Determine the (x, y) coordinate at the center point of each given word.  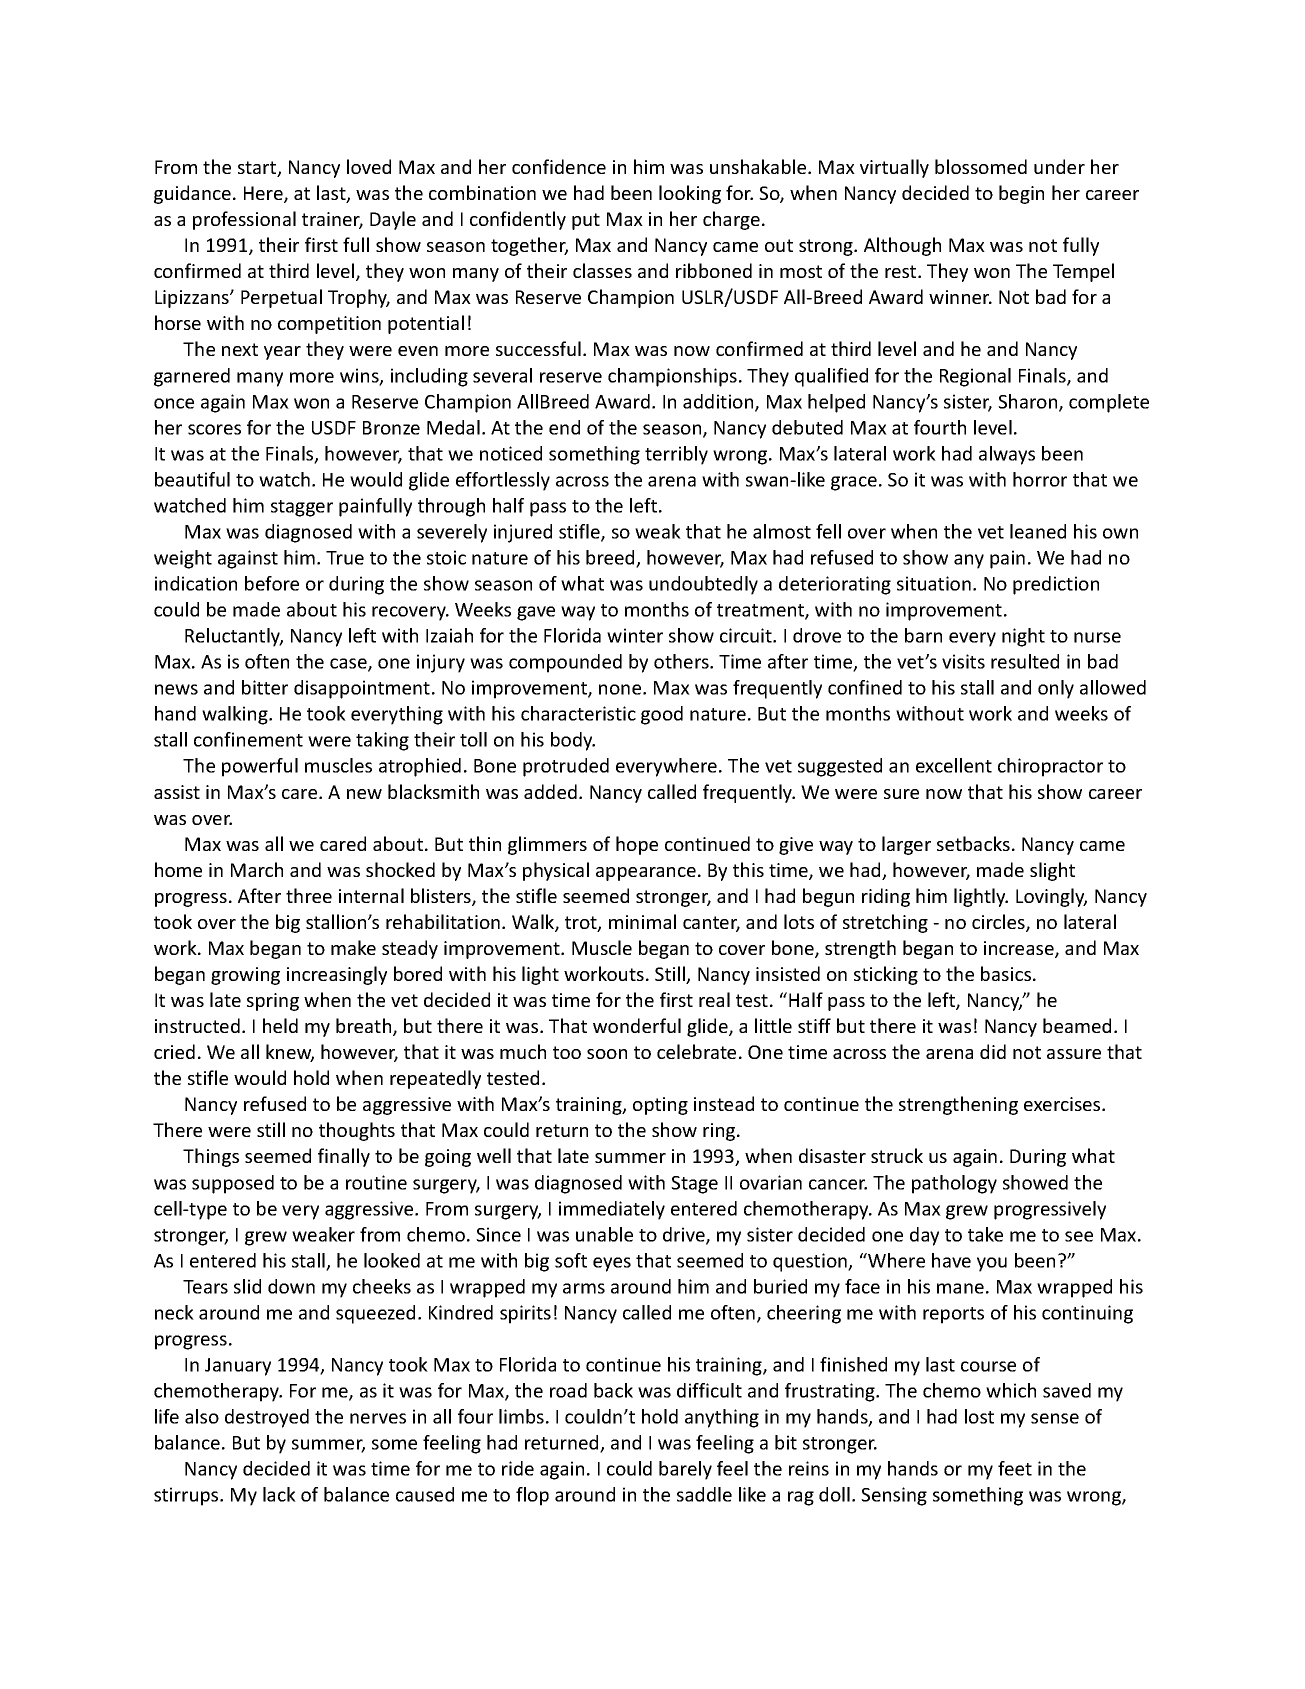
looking (690, 194)
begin (1021, 194)
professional (244, 220)
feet (1015, 1468)
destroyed (267, 1418)
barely (685, 1470)
